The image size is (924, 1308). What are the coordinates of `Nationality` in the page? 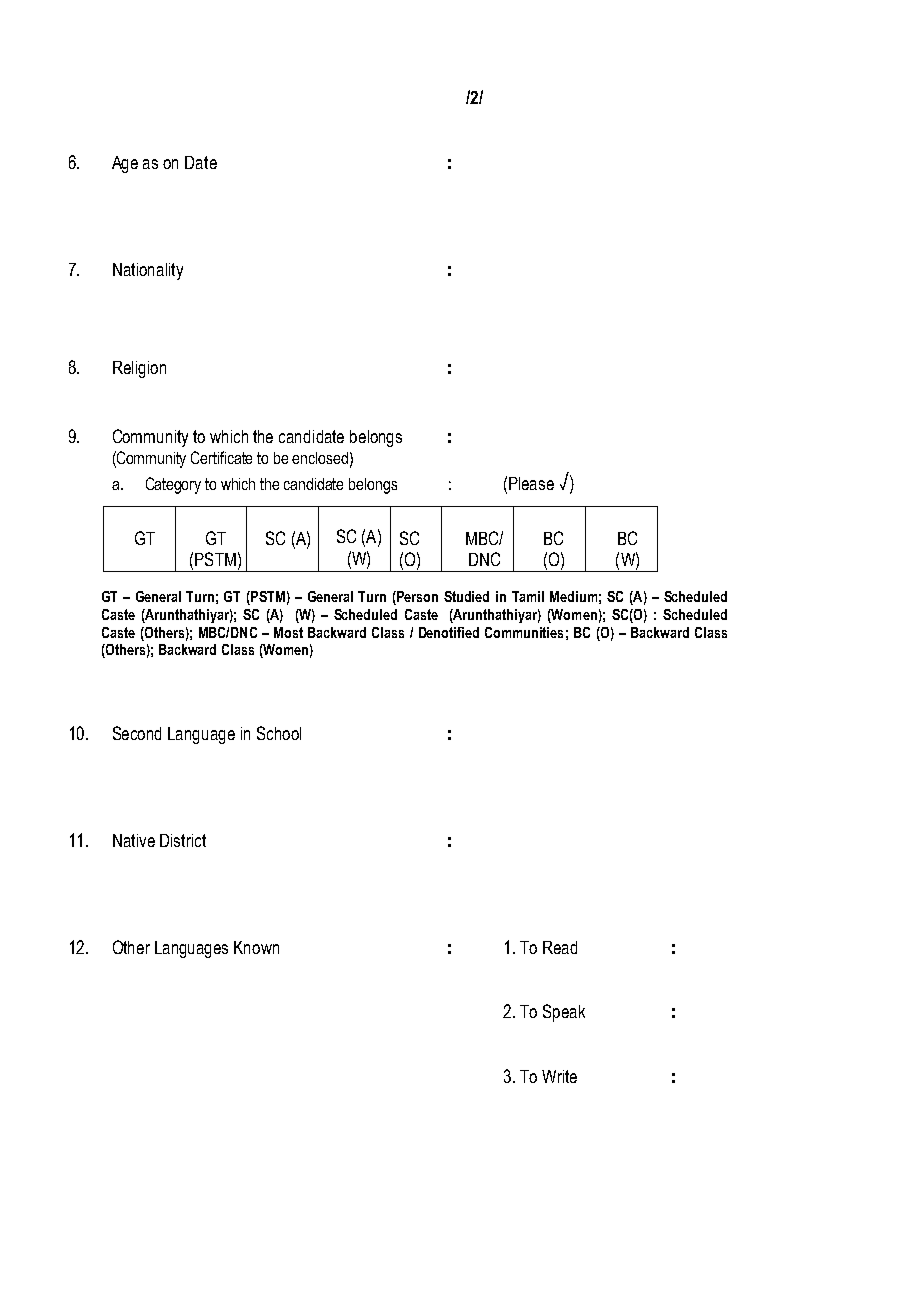 It's located at (148, 271).
